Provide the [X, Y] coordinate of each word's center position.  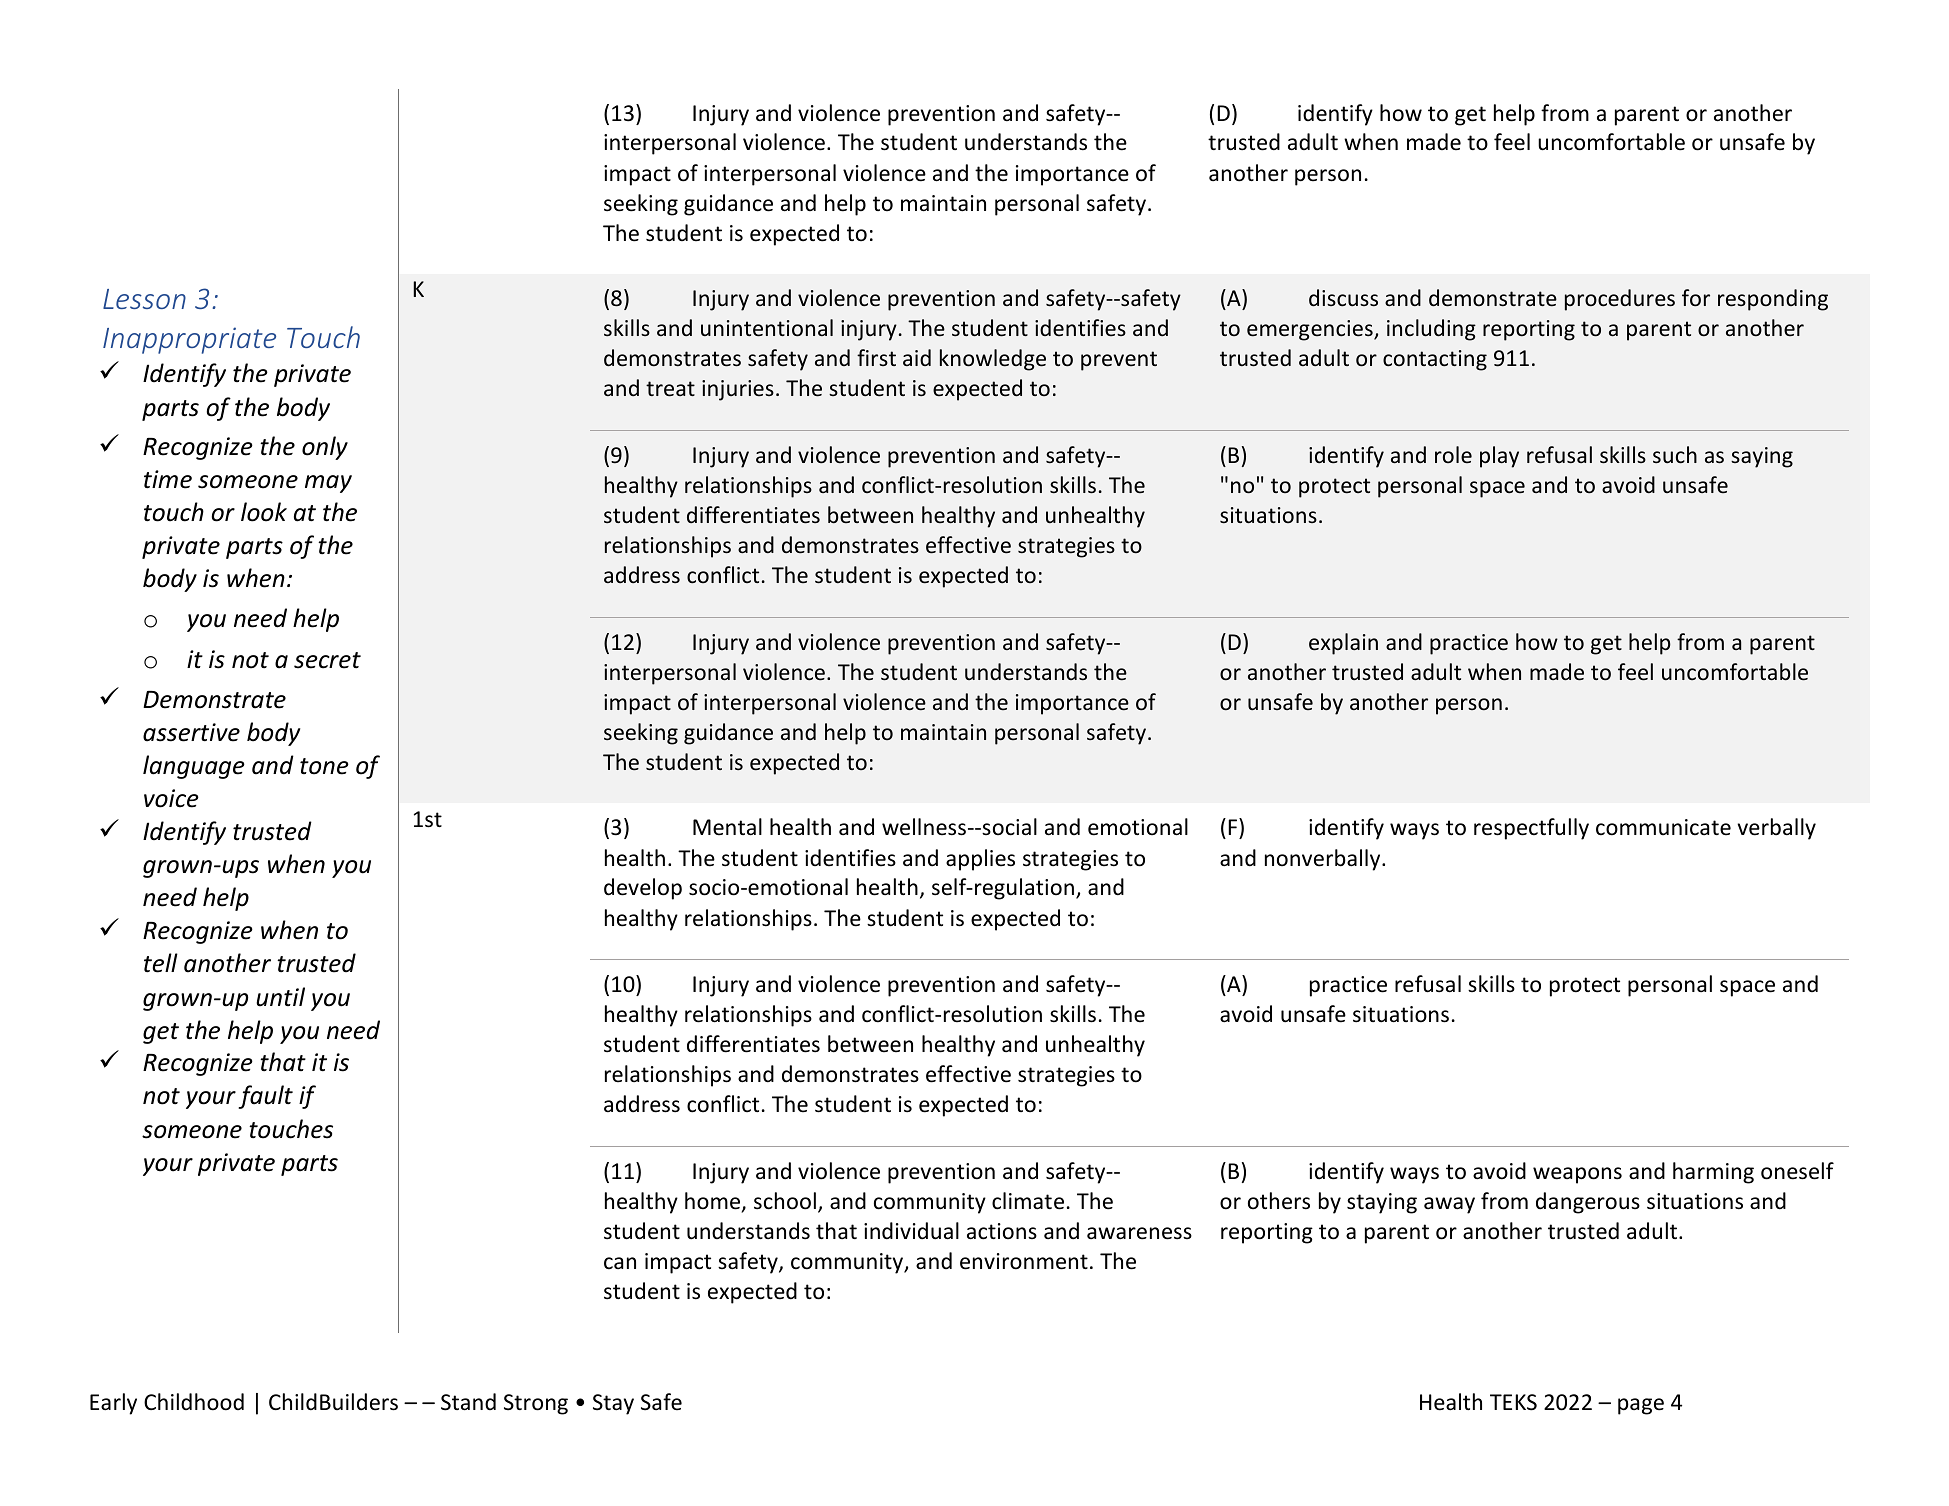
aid [917, 357]
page [1641, 1406]
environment [1024, 1261]
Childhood [194, 1402]
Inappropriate [189, 340]
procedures [1620, 300]
